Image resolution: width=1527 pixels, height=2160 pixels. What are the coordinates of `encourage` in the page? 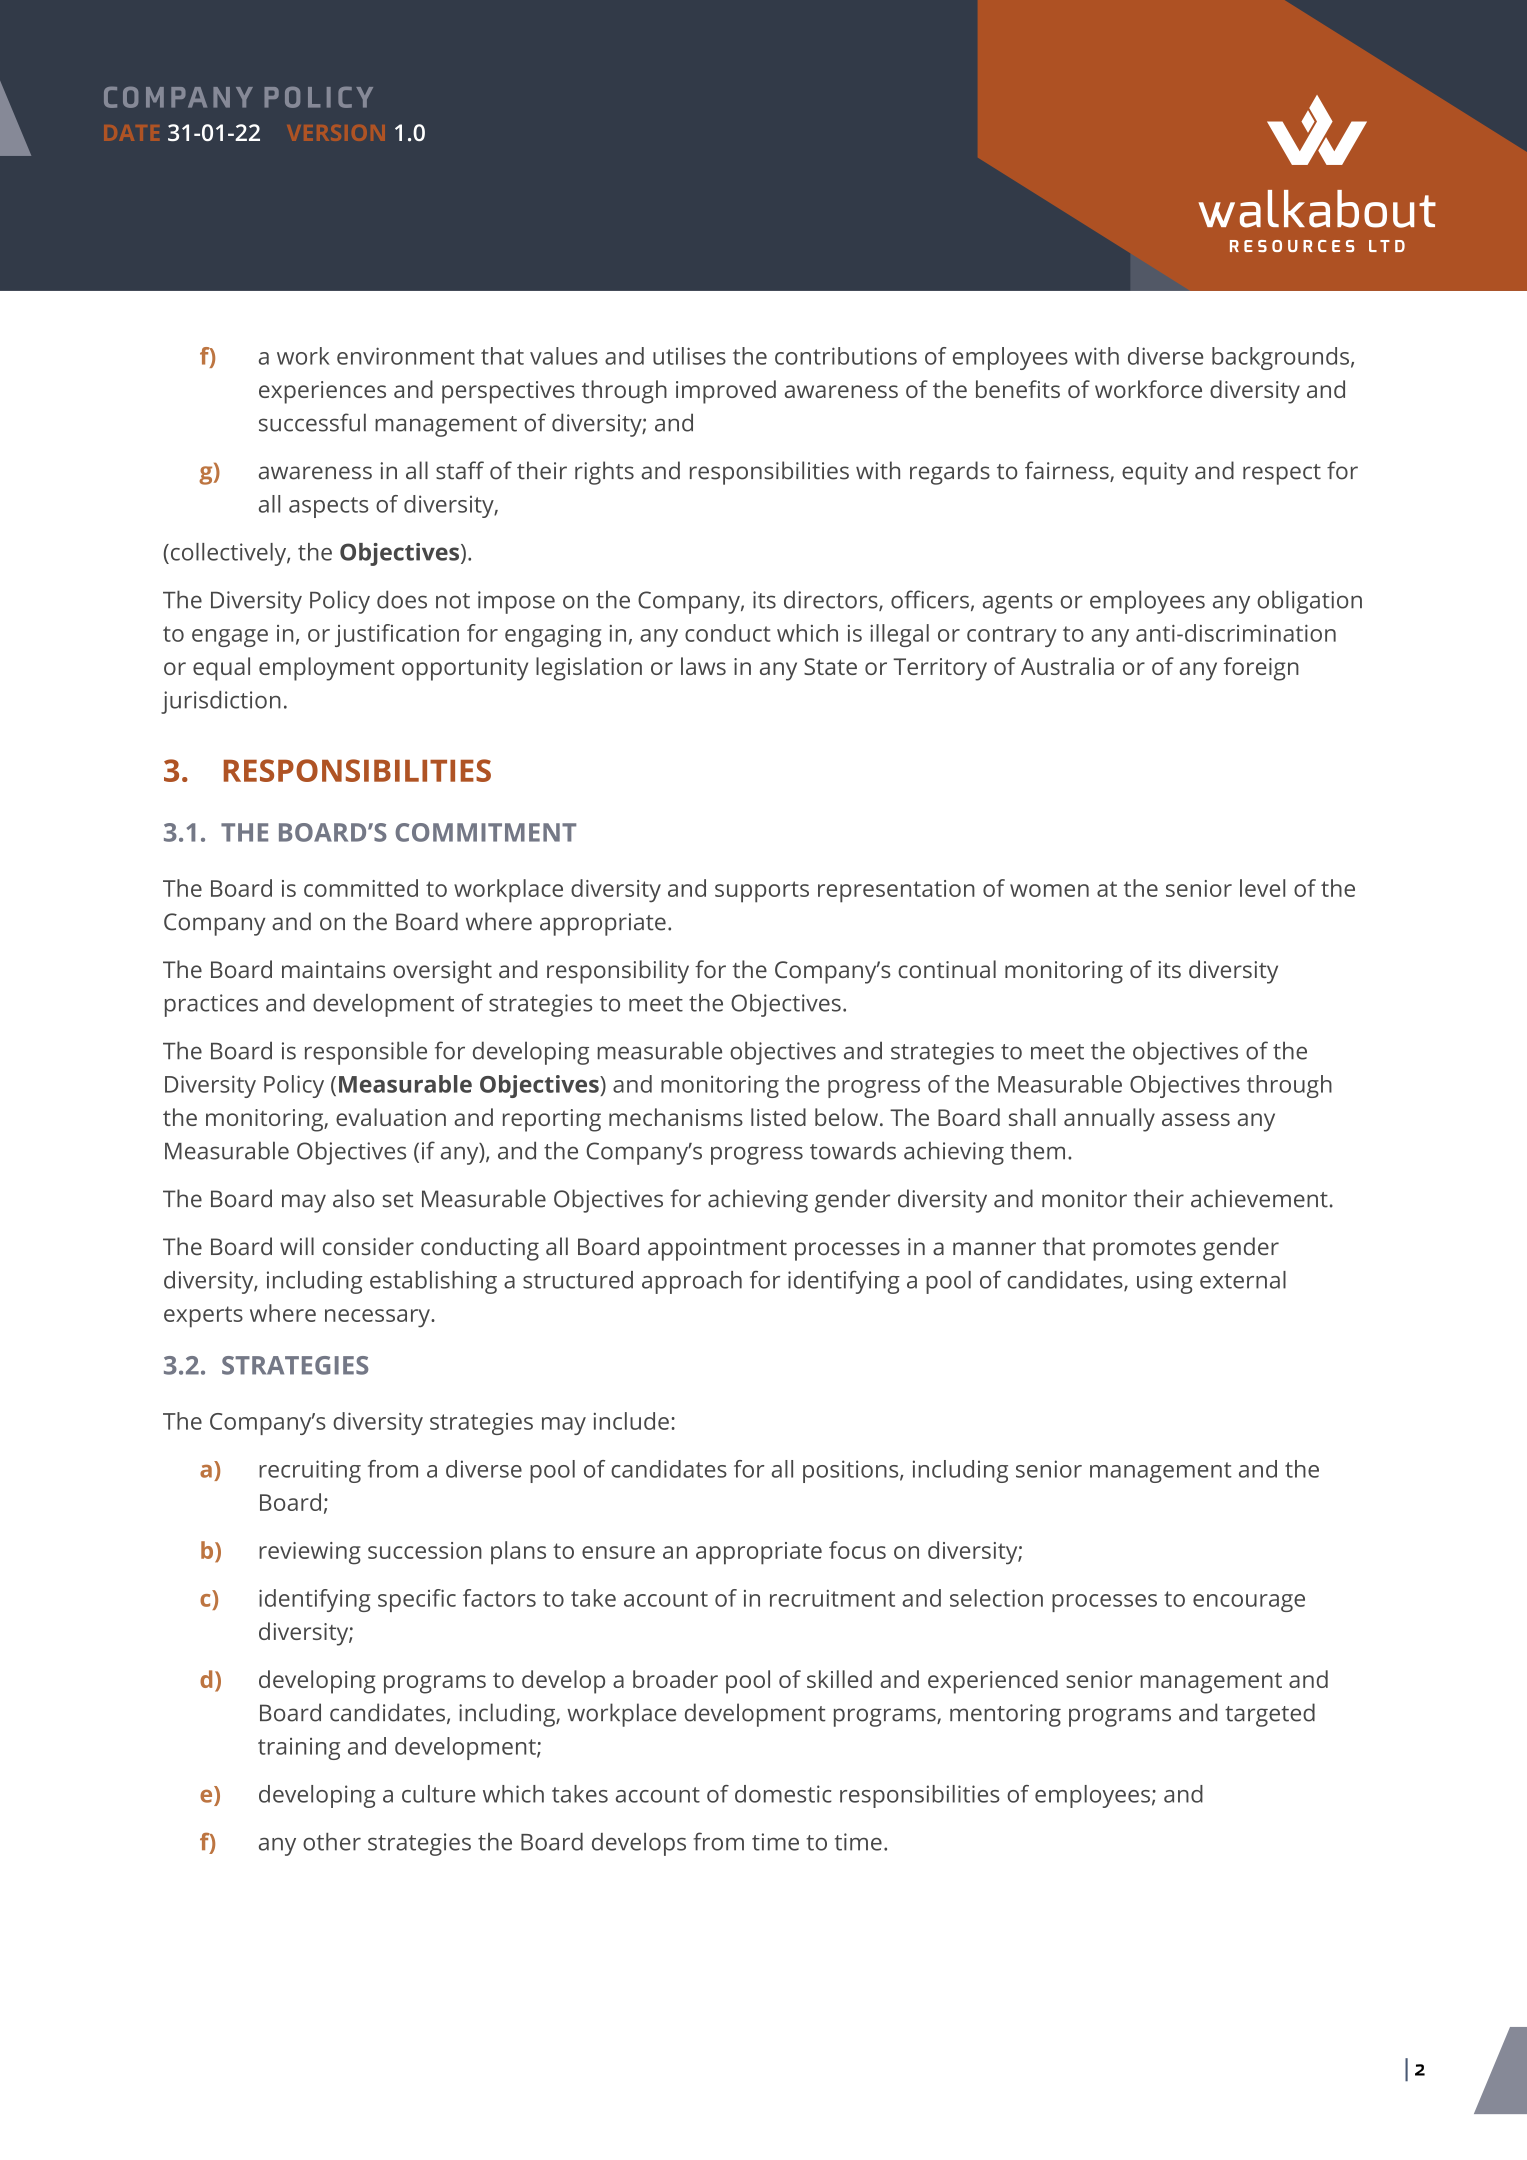 It's located at (1249, 1603).
